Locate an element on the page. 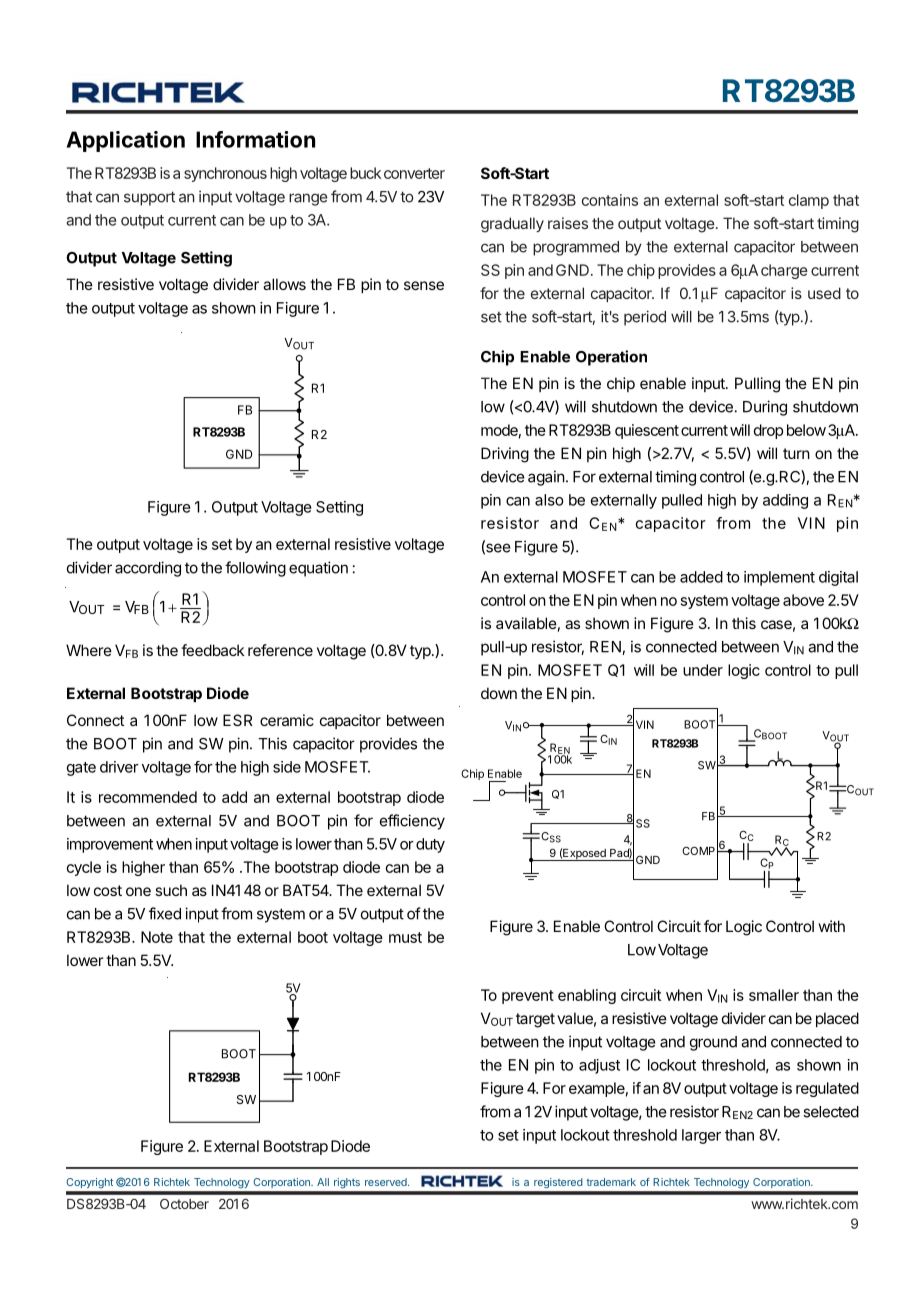 The image size is (924, 1308). support is located at coordinates (149, 198).
